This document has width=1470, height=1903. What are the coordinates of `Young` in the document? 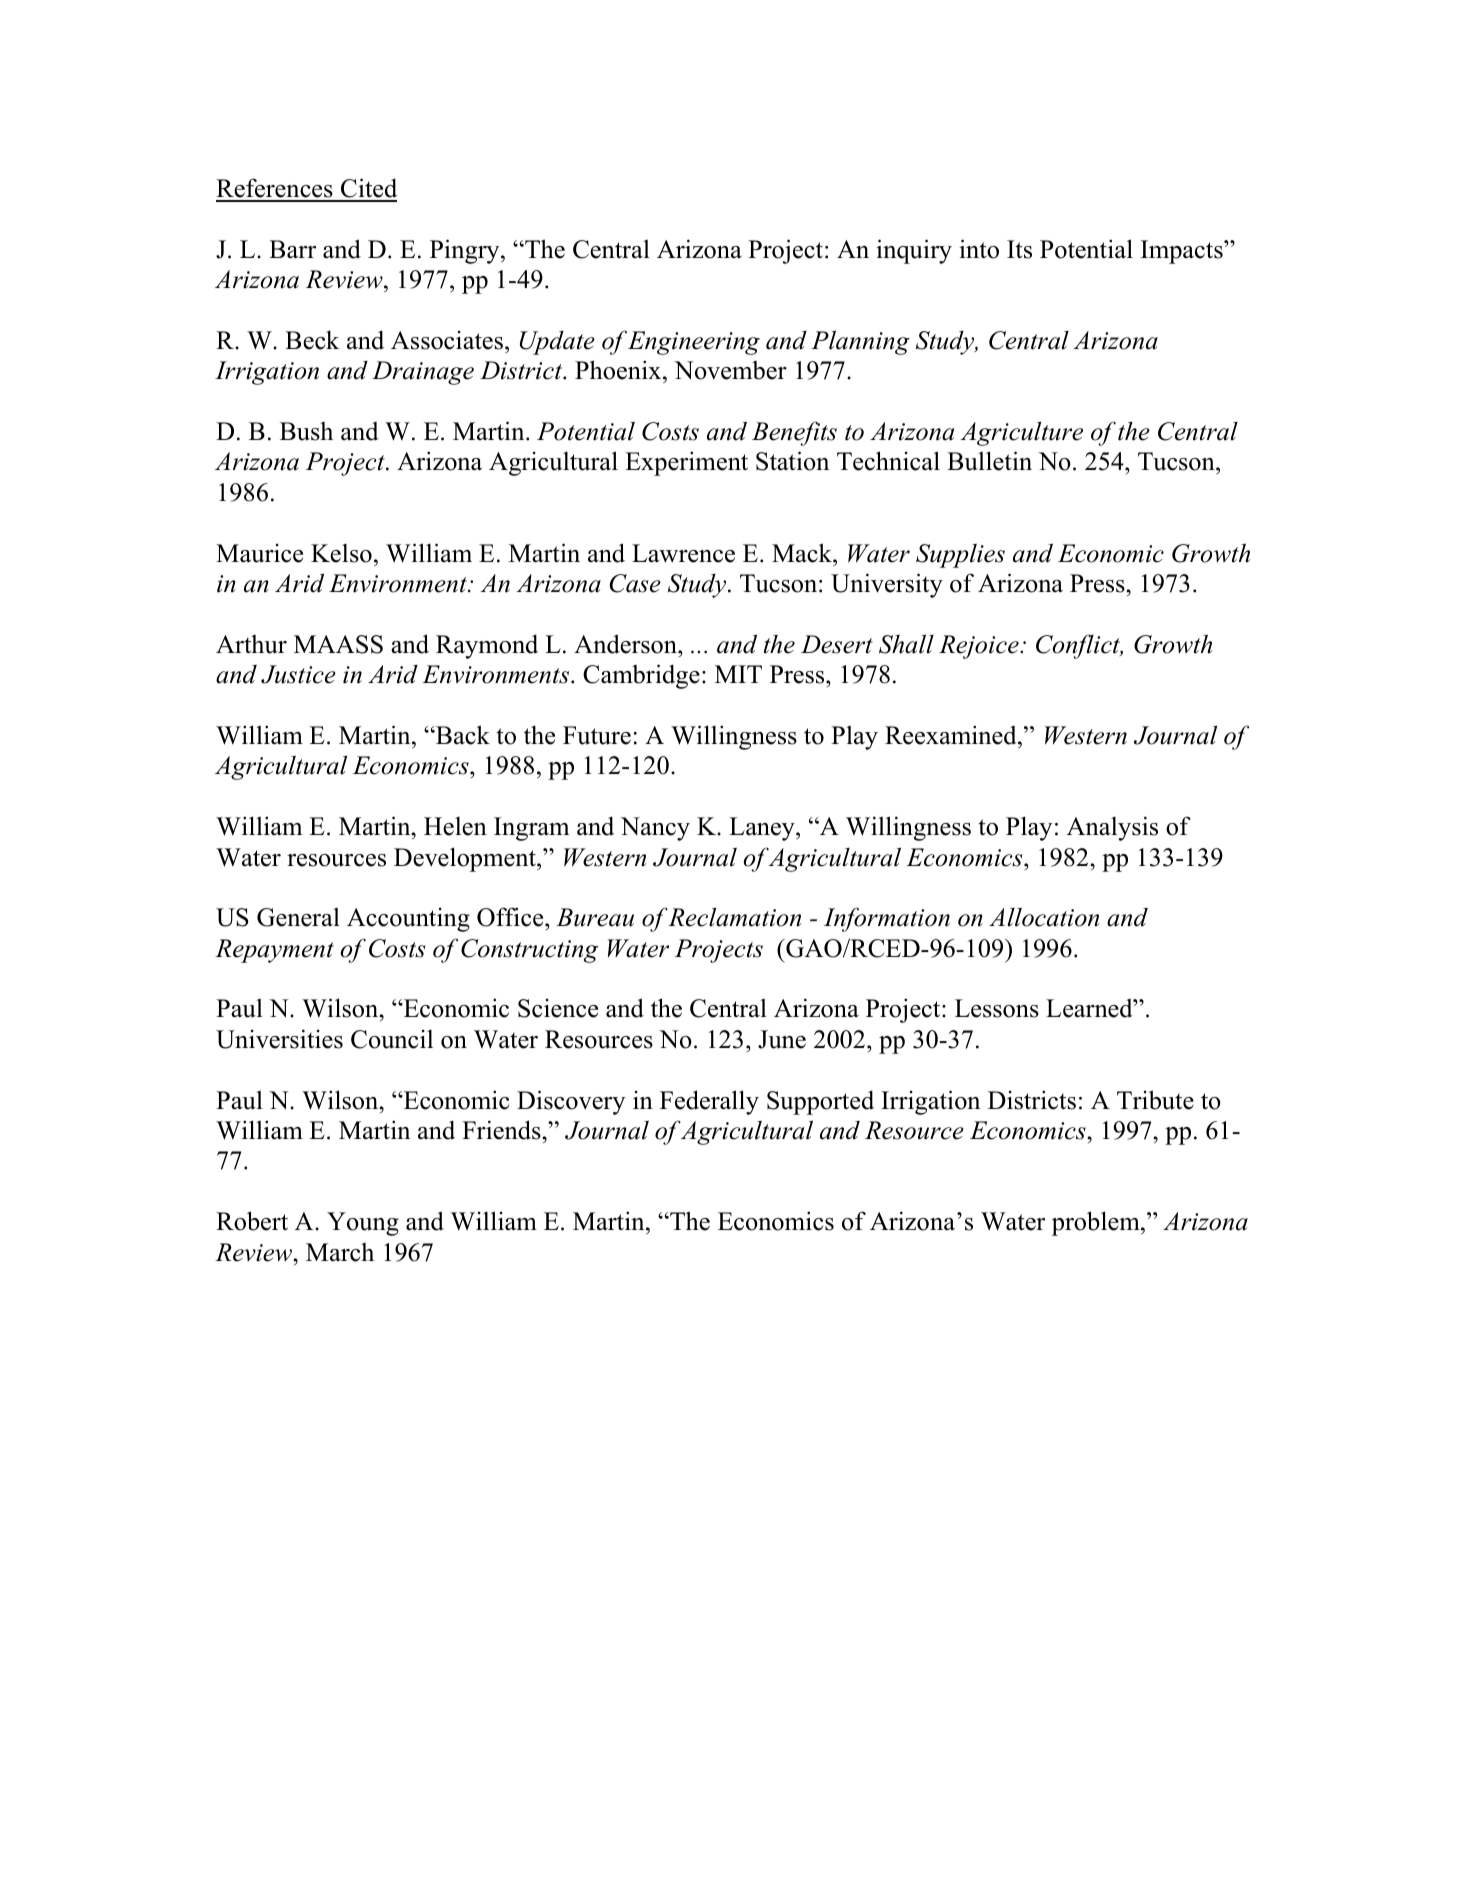 It's located at (363, 1224).
